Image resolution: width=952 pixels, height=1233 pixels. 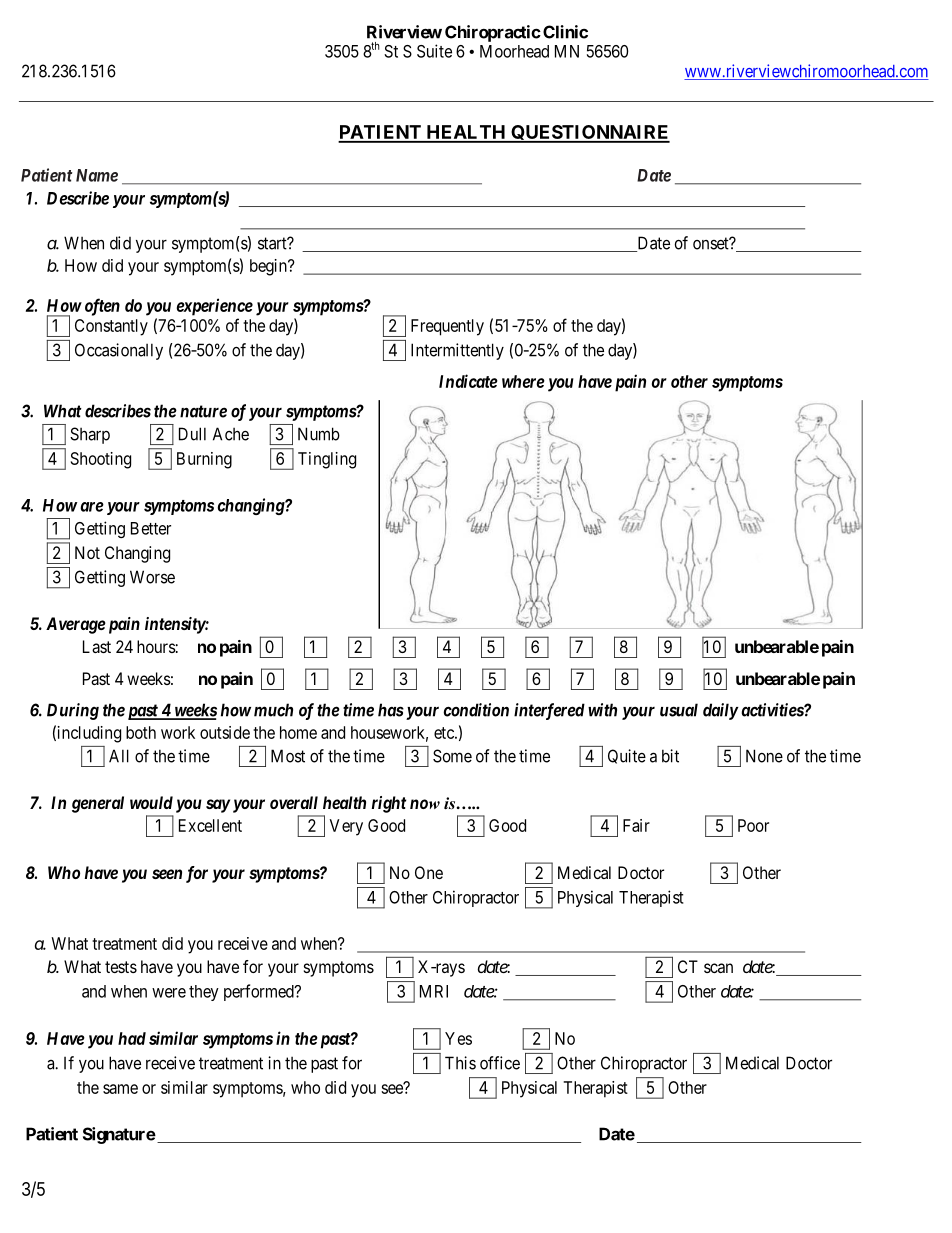 I want to click on usual, so click(x=679, y=710).
